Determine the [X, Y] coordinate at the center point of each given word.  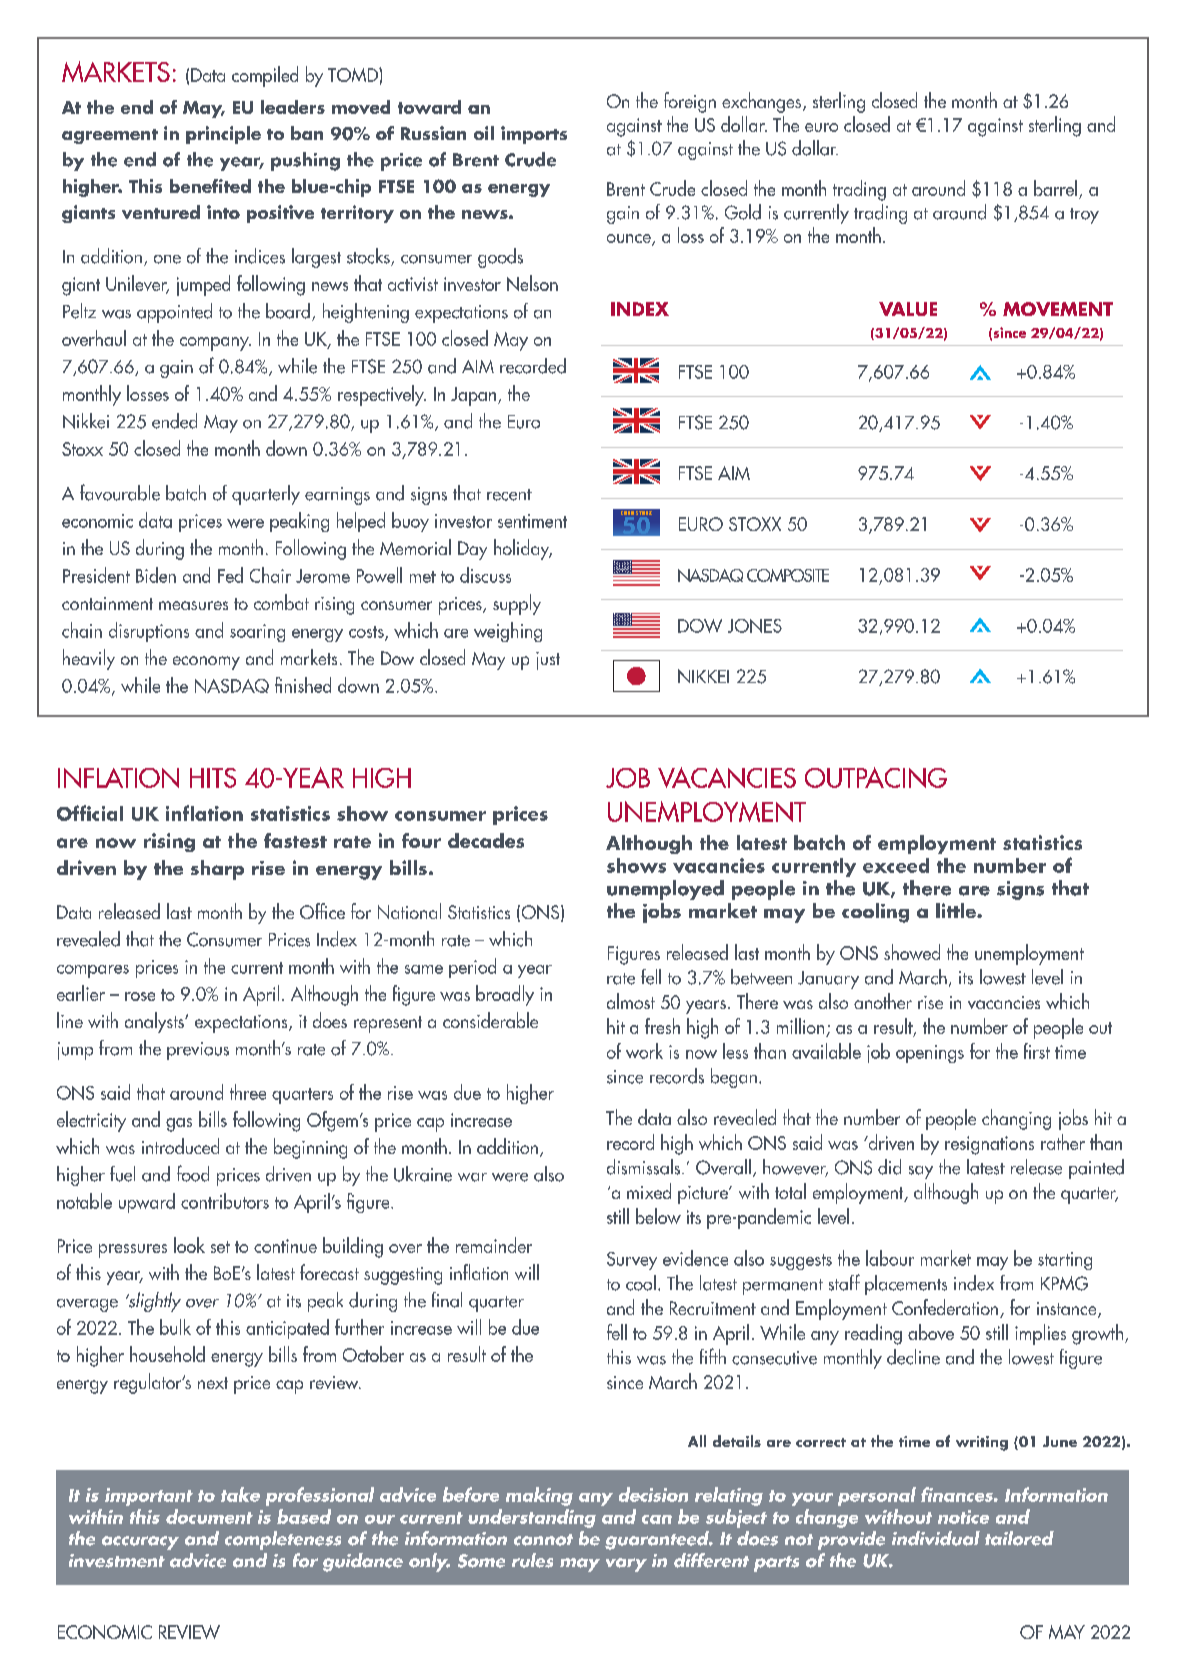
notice [963, 1517]
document [209, 1516]
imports [534, 135]
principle [223, 135]
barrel [1055, 188]
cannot [543, 1540]
